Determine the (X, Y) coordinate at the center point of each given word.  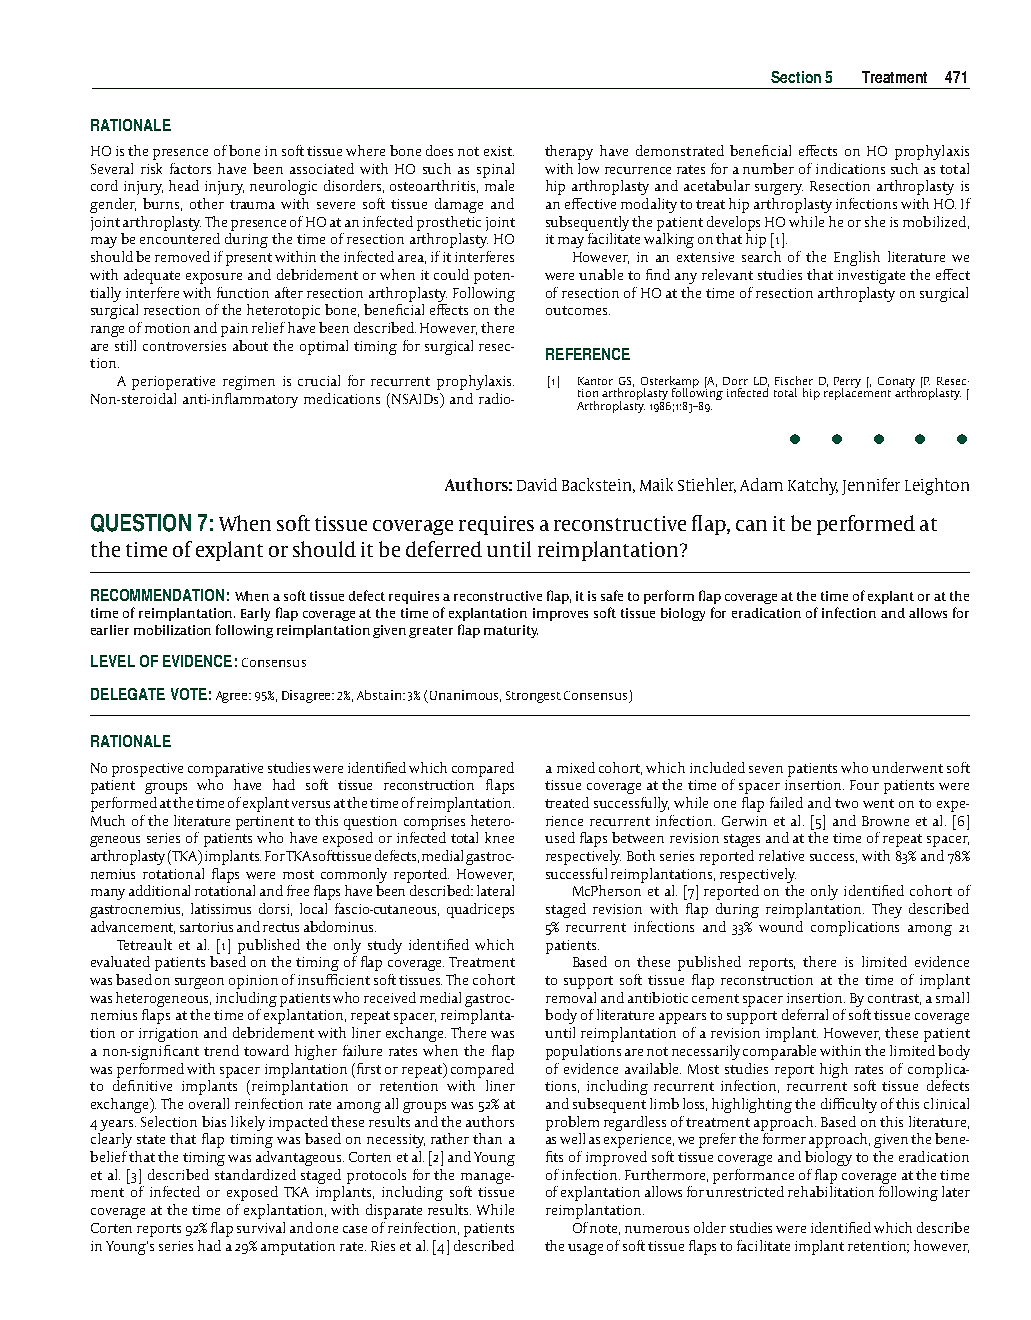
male (499, 185)
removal (571, 997)
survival (261, 1227)
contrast (894, 999)
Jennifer (871, 486)
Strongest (533, 697)
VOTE (189, 694)
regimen (249, 383)
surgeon (199, 983)
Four (864, 785)
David (537, 484)
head (184, 185)
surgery (779, 189)
